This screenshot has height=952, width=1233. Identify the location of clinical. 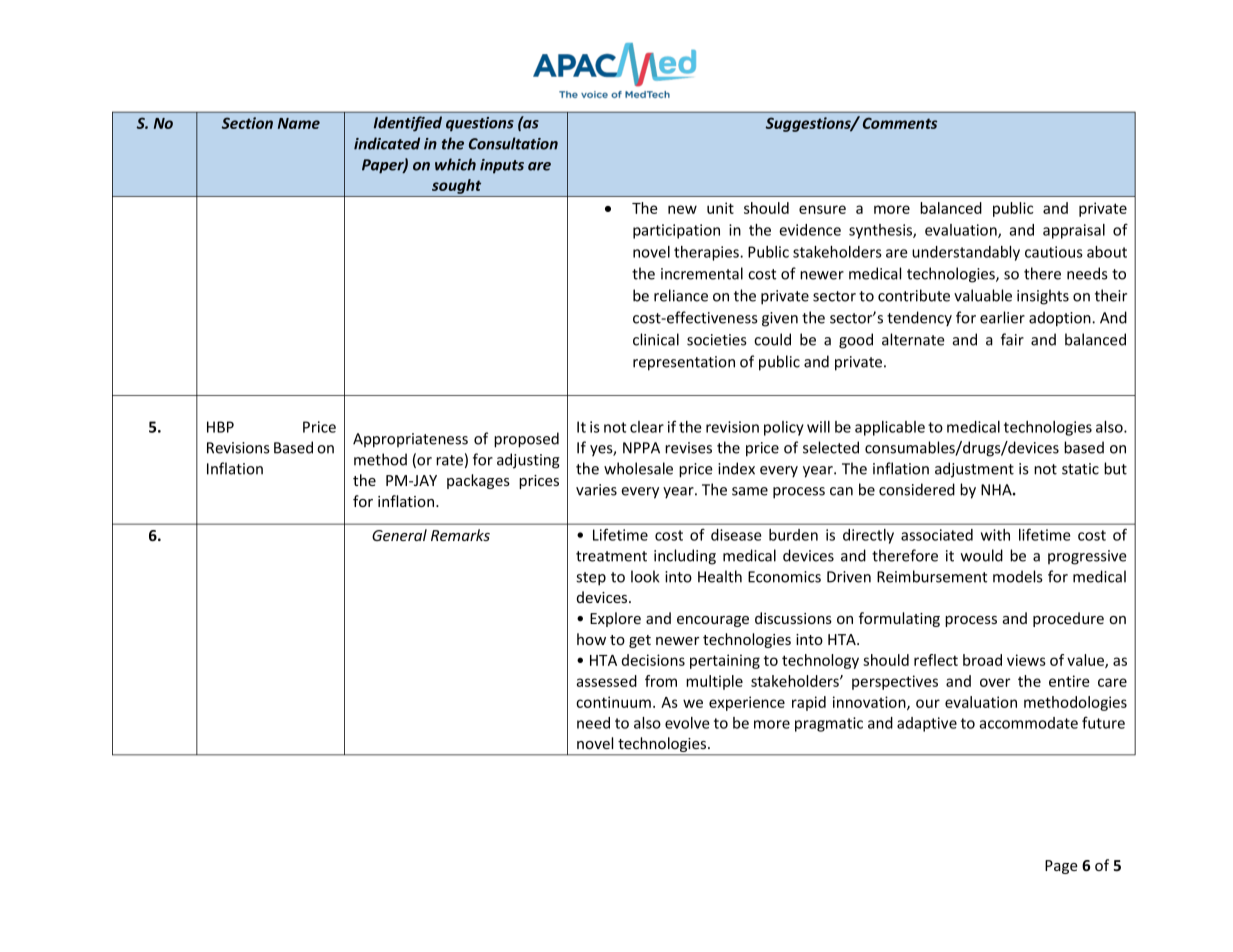
(656, 339).
